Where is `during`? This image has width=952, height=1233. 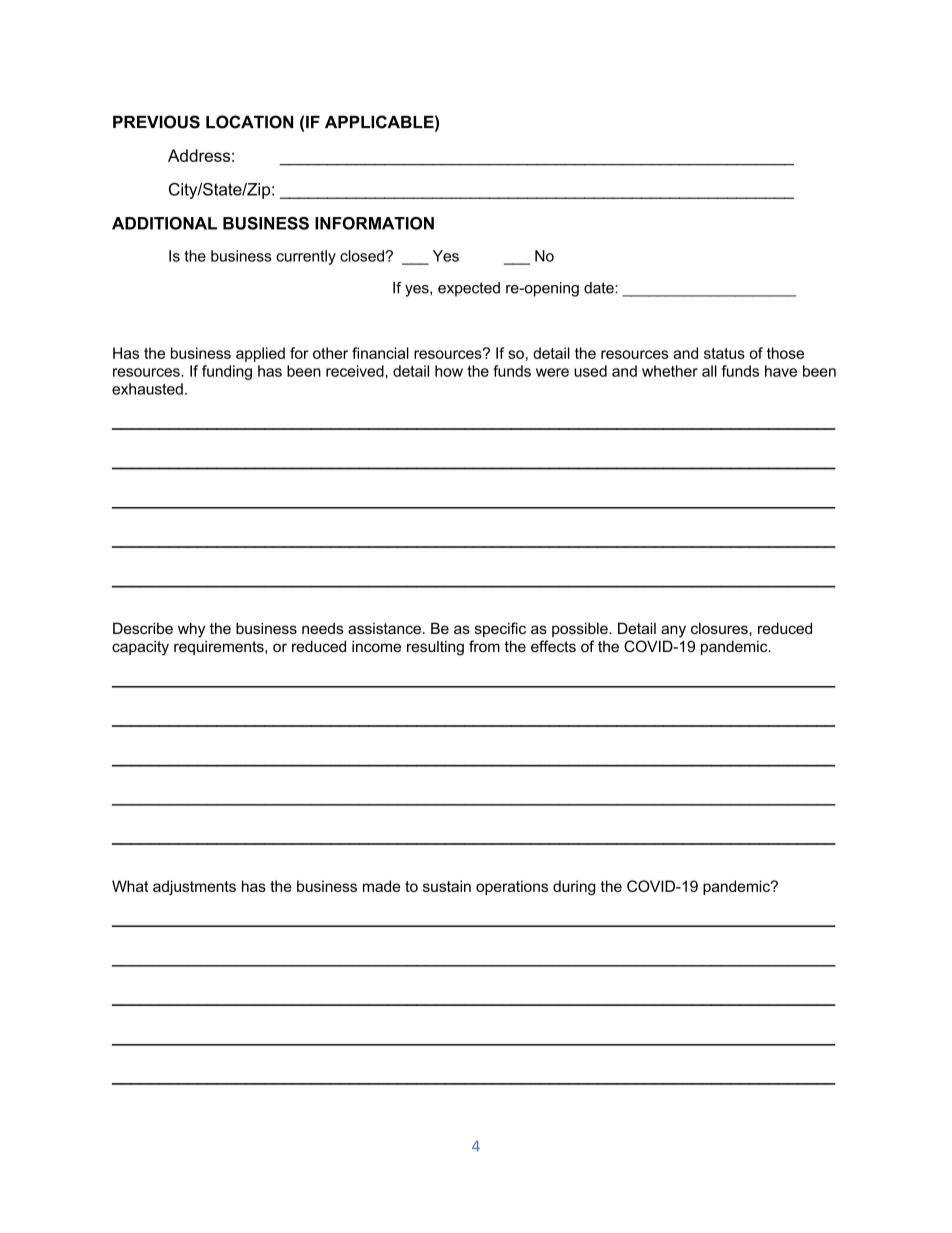 during is located at coordinates (574, 887).
